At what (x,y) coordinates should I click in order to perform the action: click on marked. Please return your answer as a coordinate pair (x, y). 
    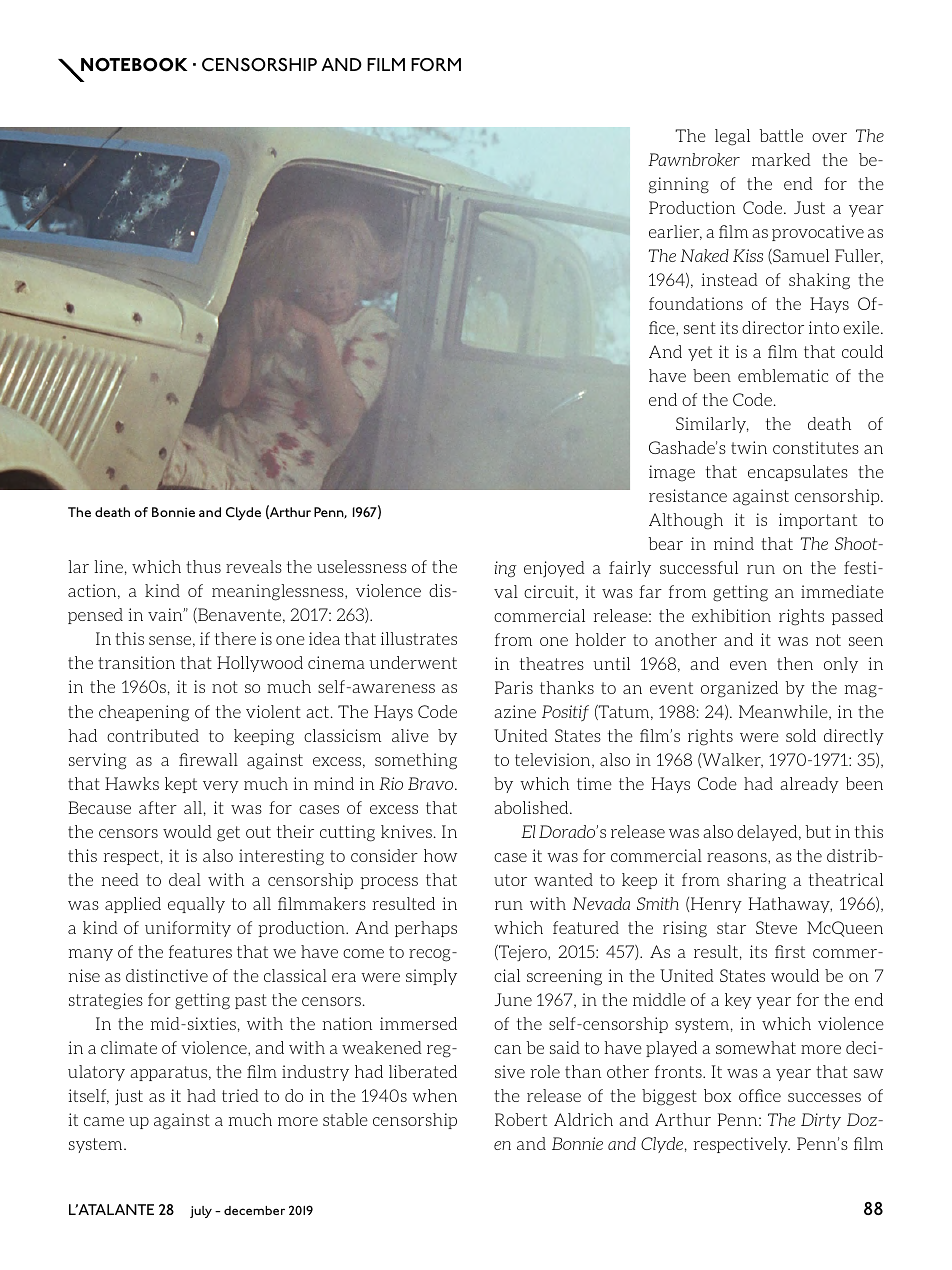
    Looking at the image, I should click on (781, 159).
